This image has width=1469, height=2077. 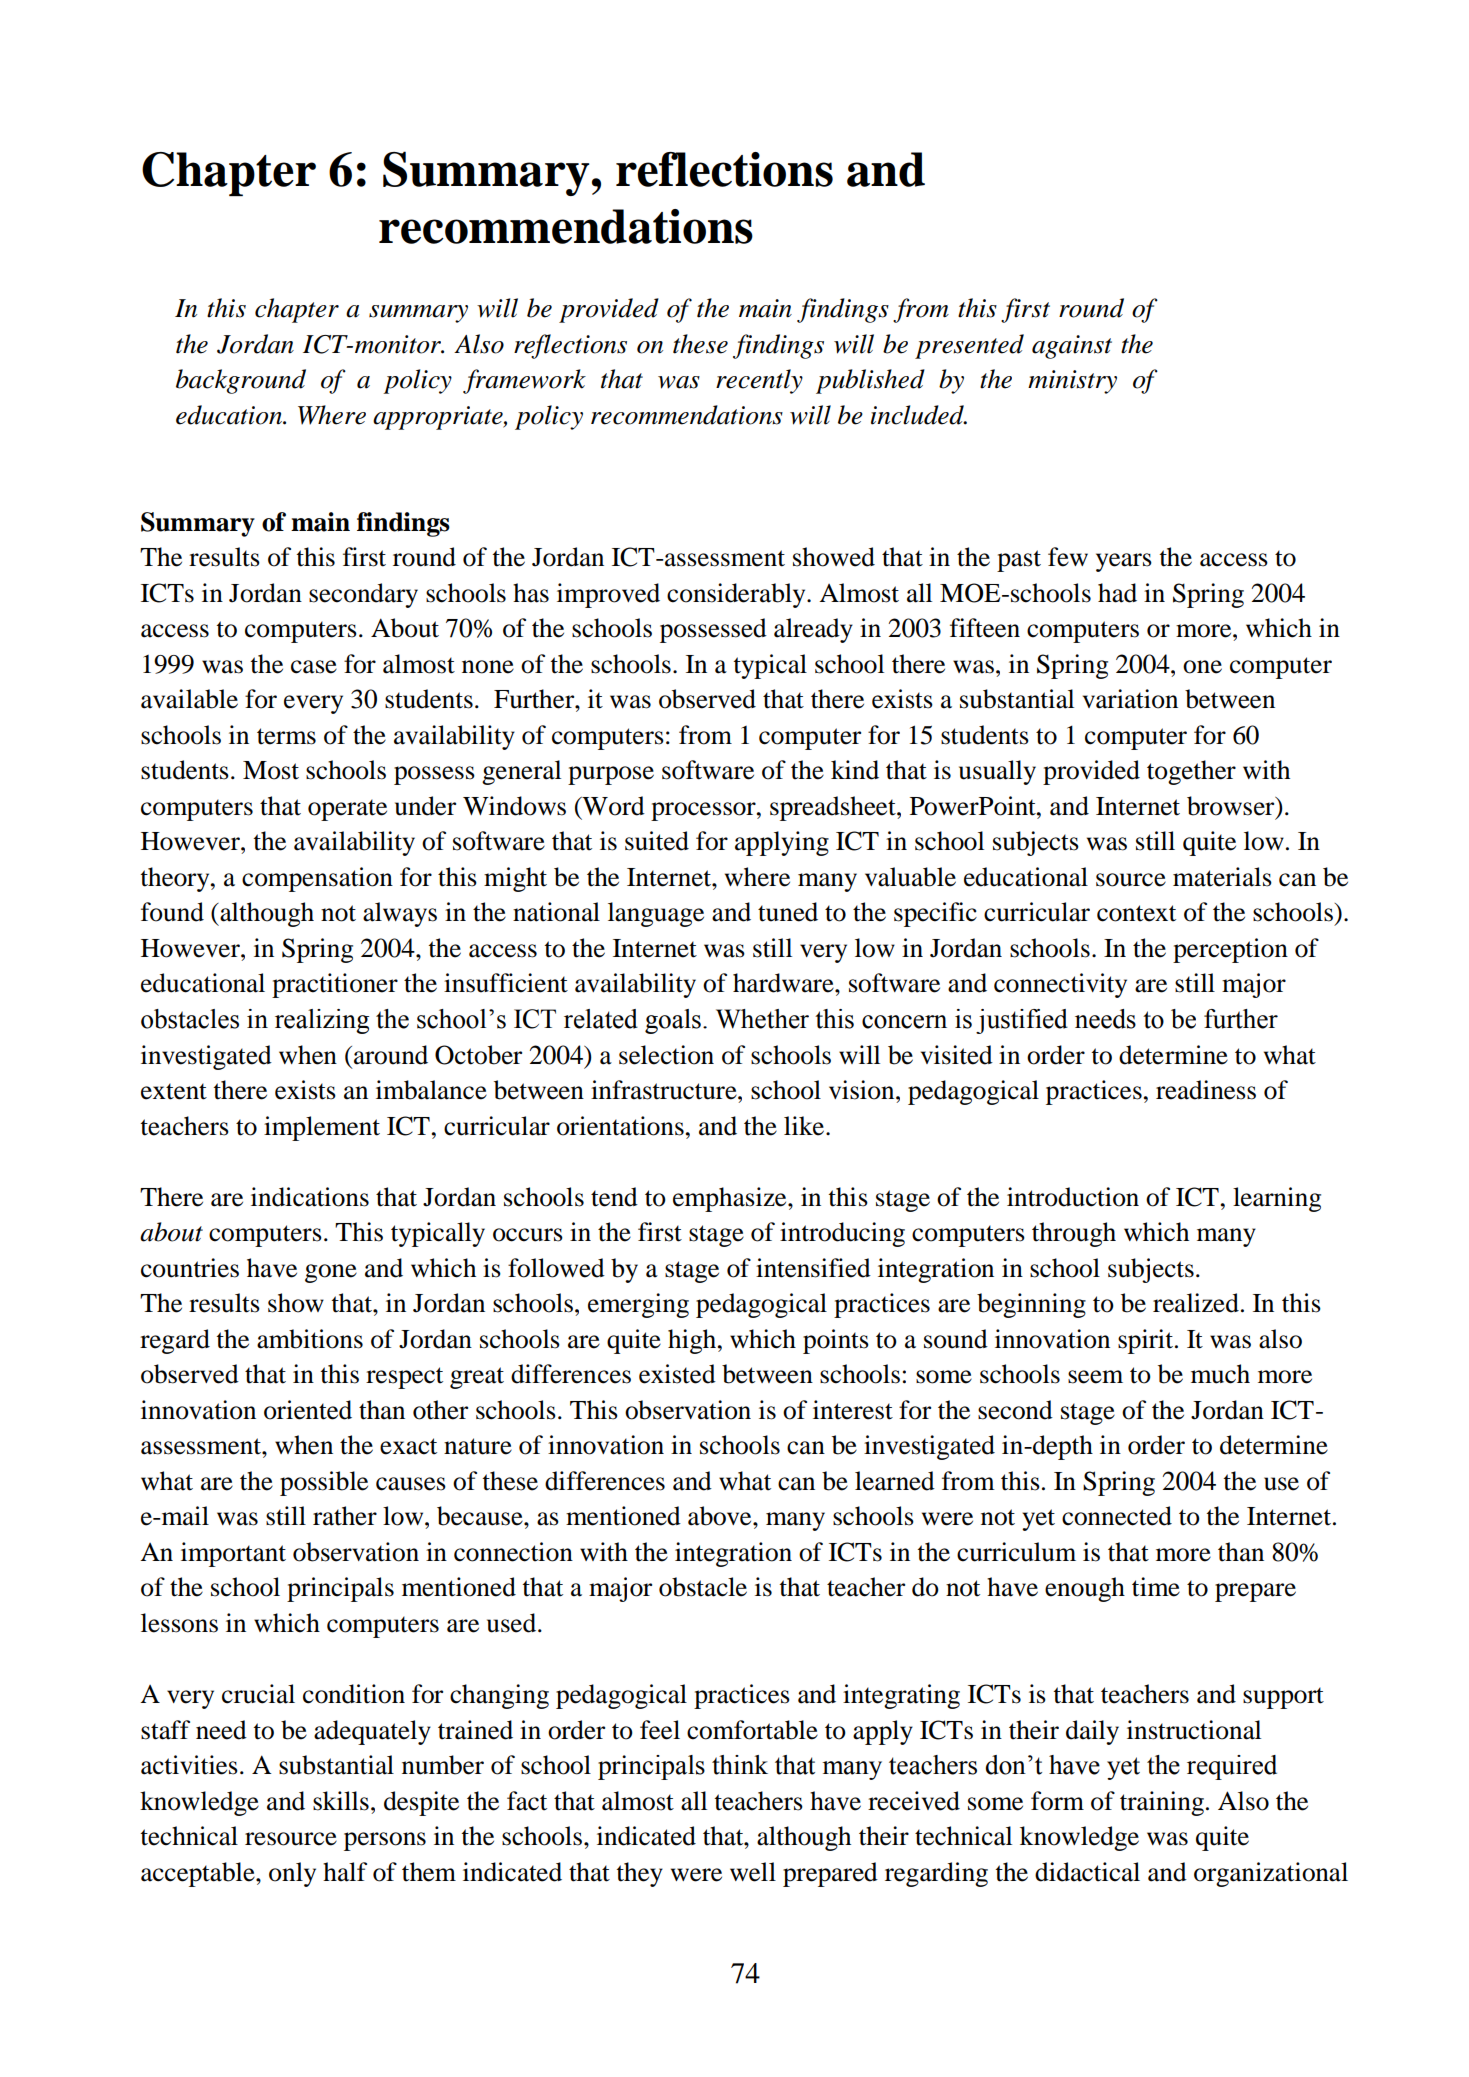 What do you see at coordinates (1072, 382) in the image?
I see `ministry` at bounding box center [1072, 382].
